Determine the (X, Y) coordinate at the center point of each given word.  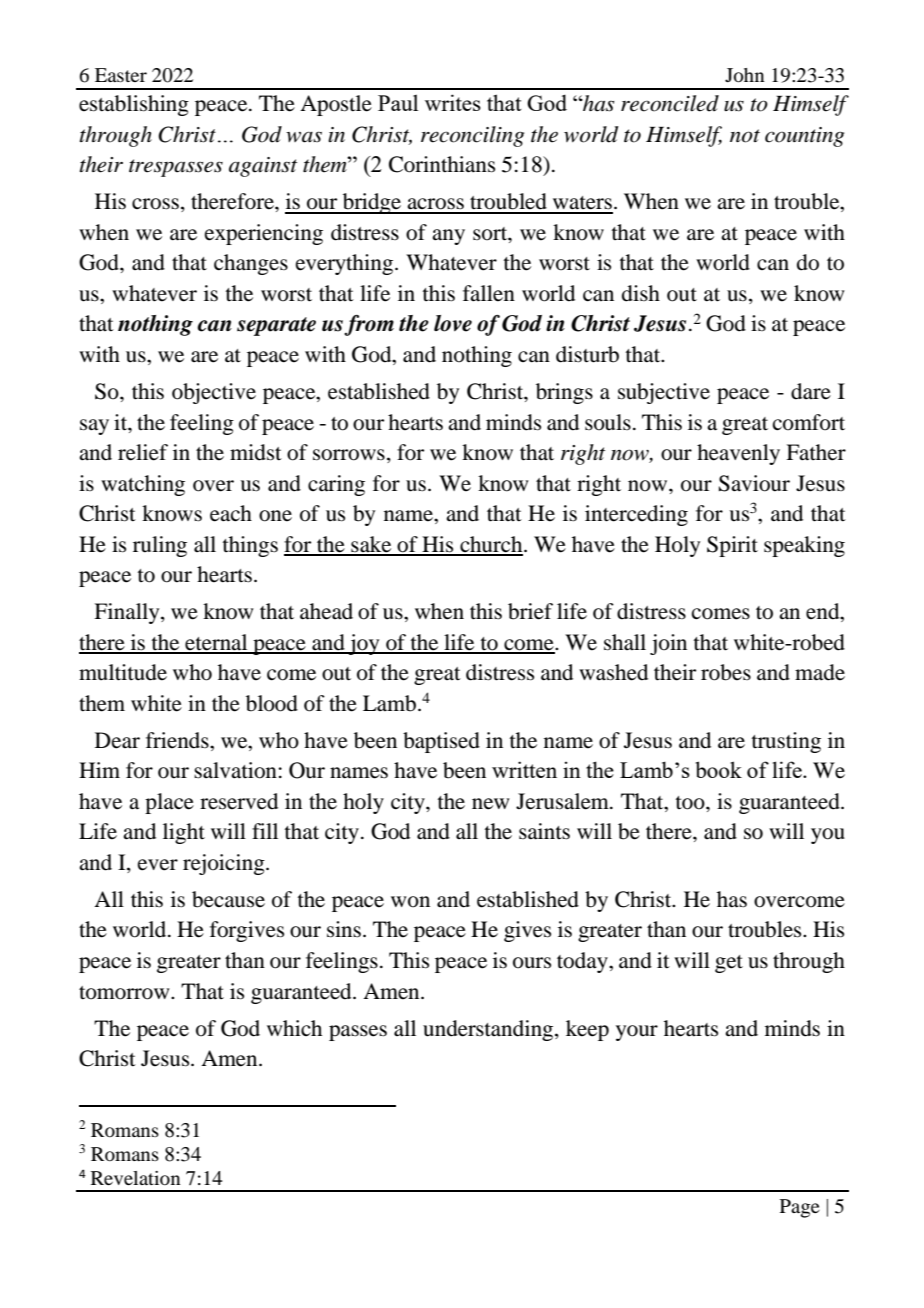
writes (453, 102)
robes (726, 672)
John (745, 75)
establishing (134, 105)
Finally (128, 613)
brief (530, 611)
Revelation (136, 1178)
